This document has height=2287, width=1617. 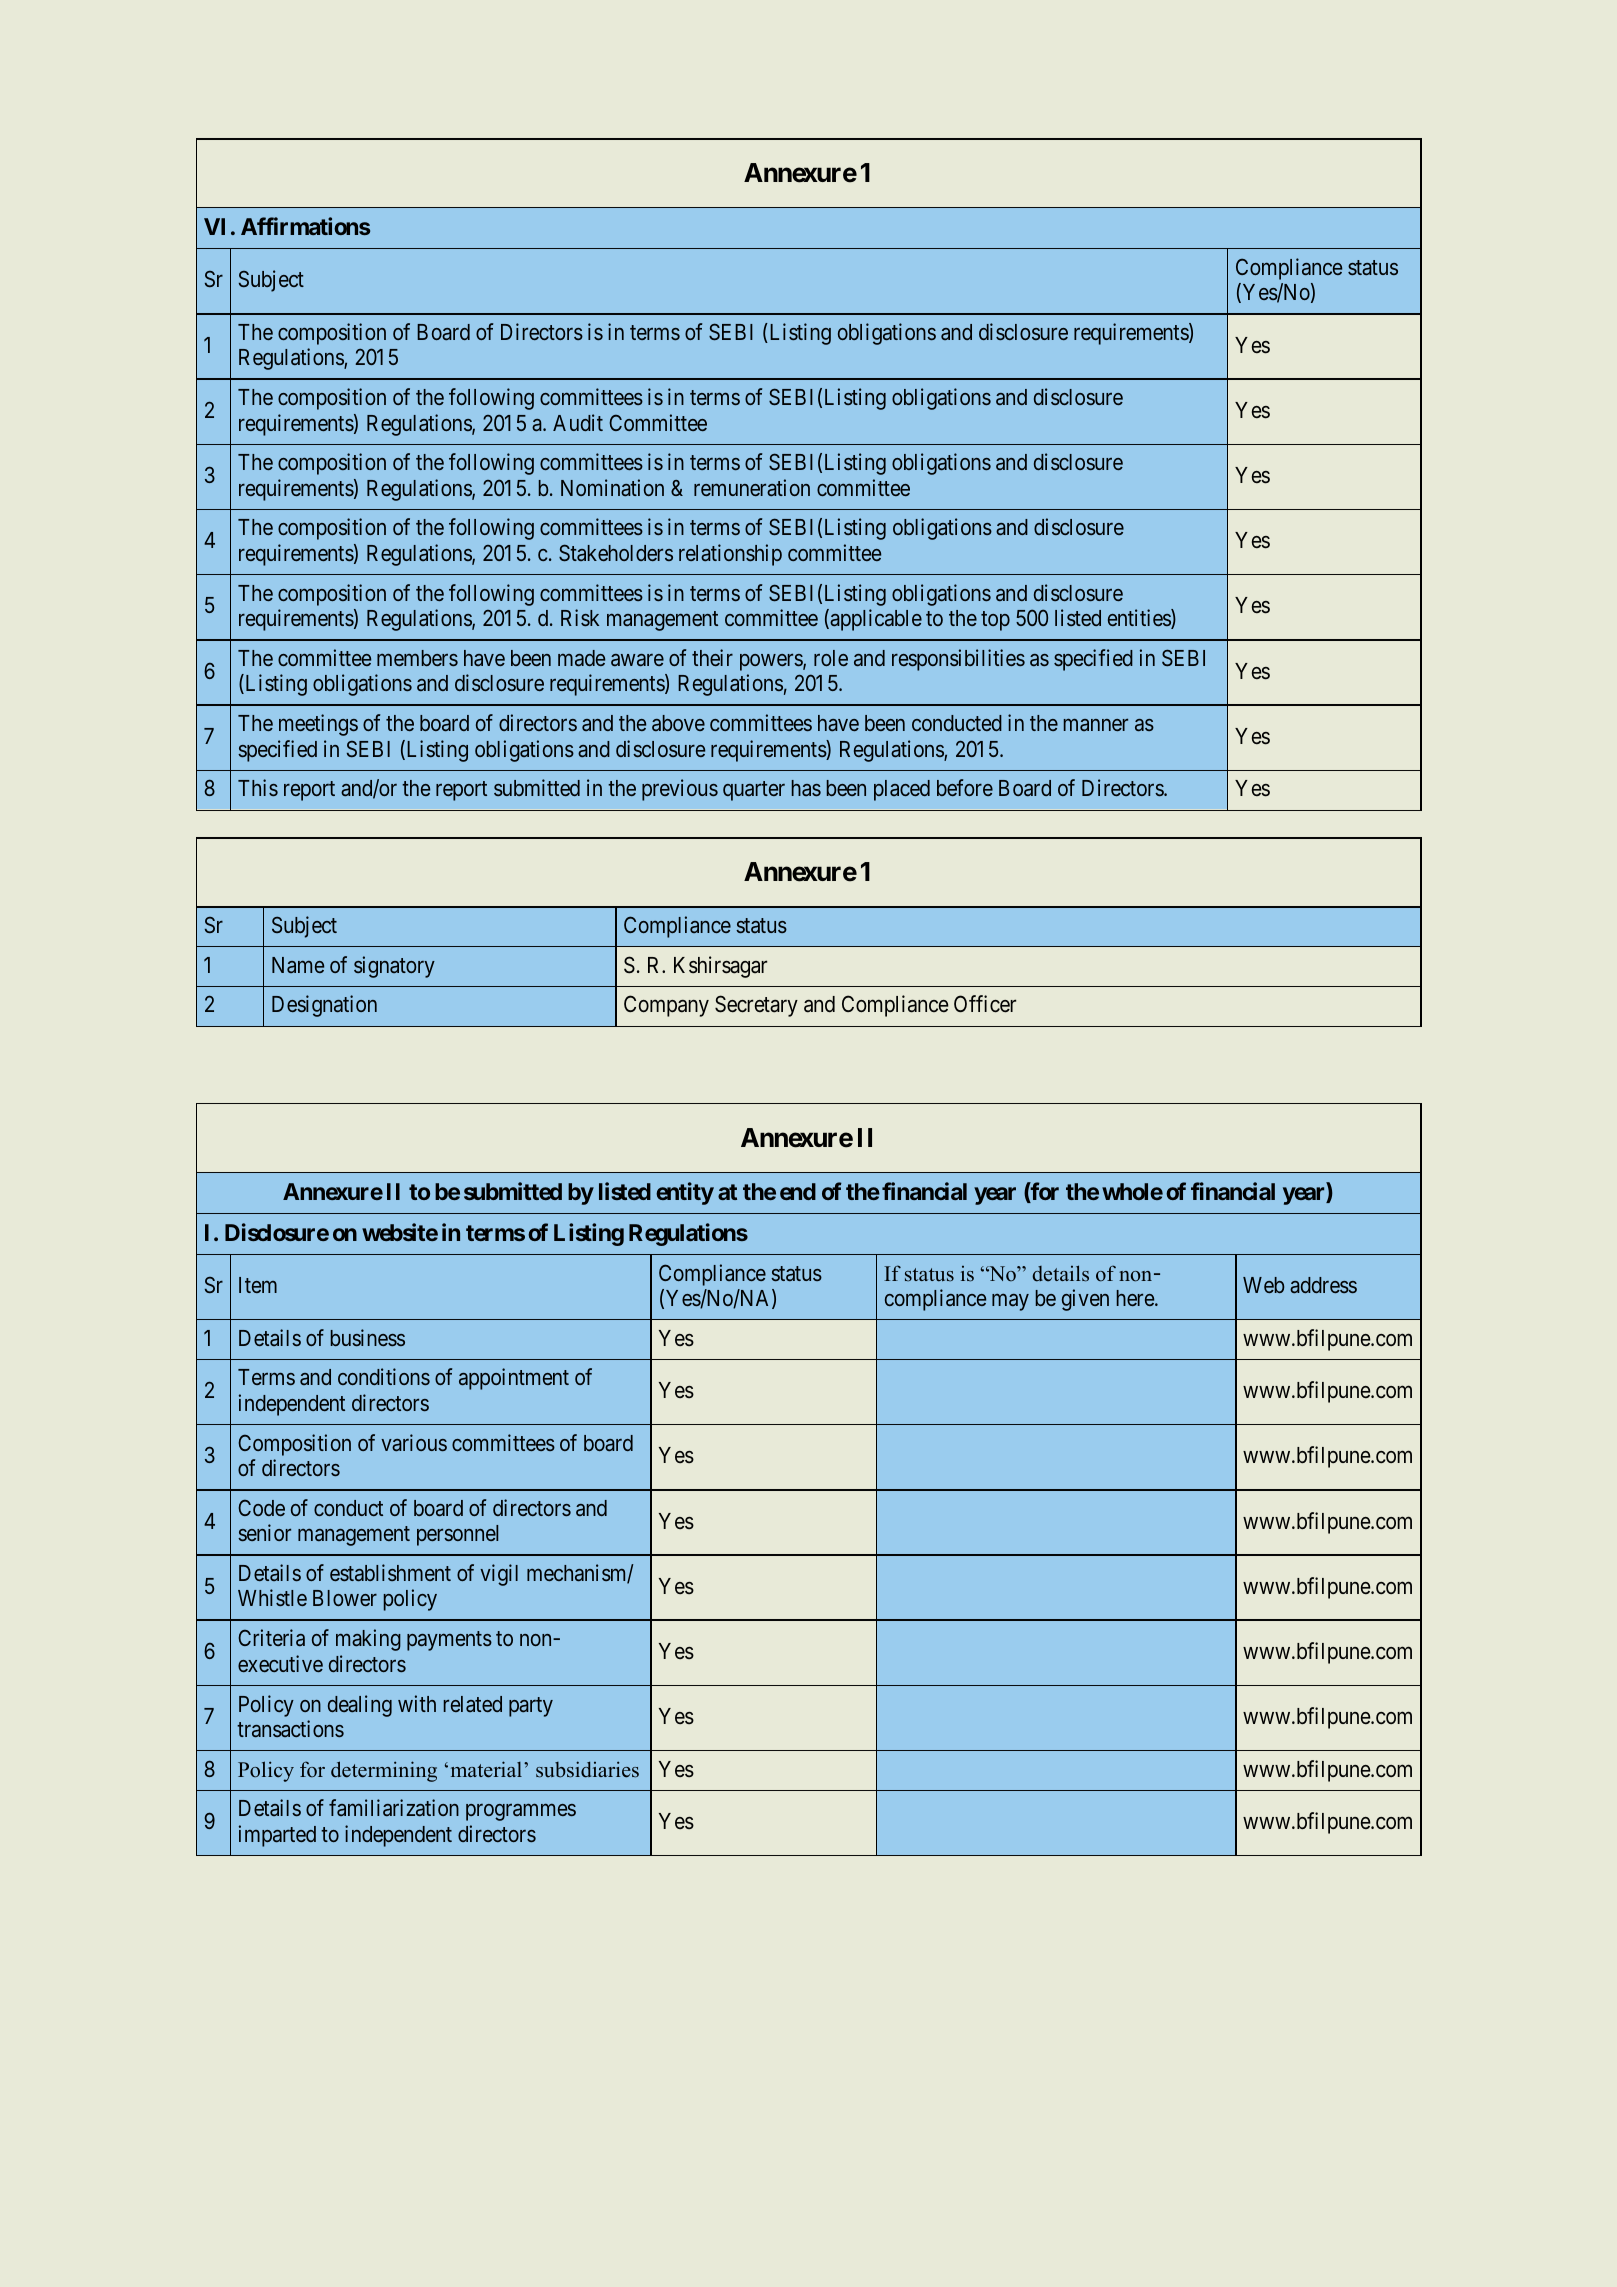 What do you see at coordinates (1085, 1300) in the document?
I see `given` at bounding box center [1085, 1300].
